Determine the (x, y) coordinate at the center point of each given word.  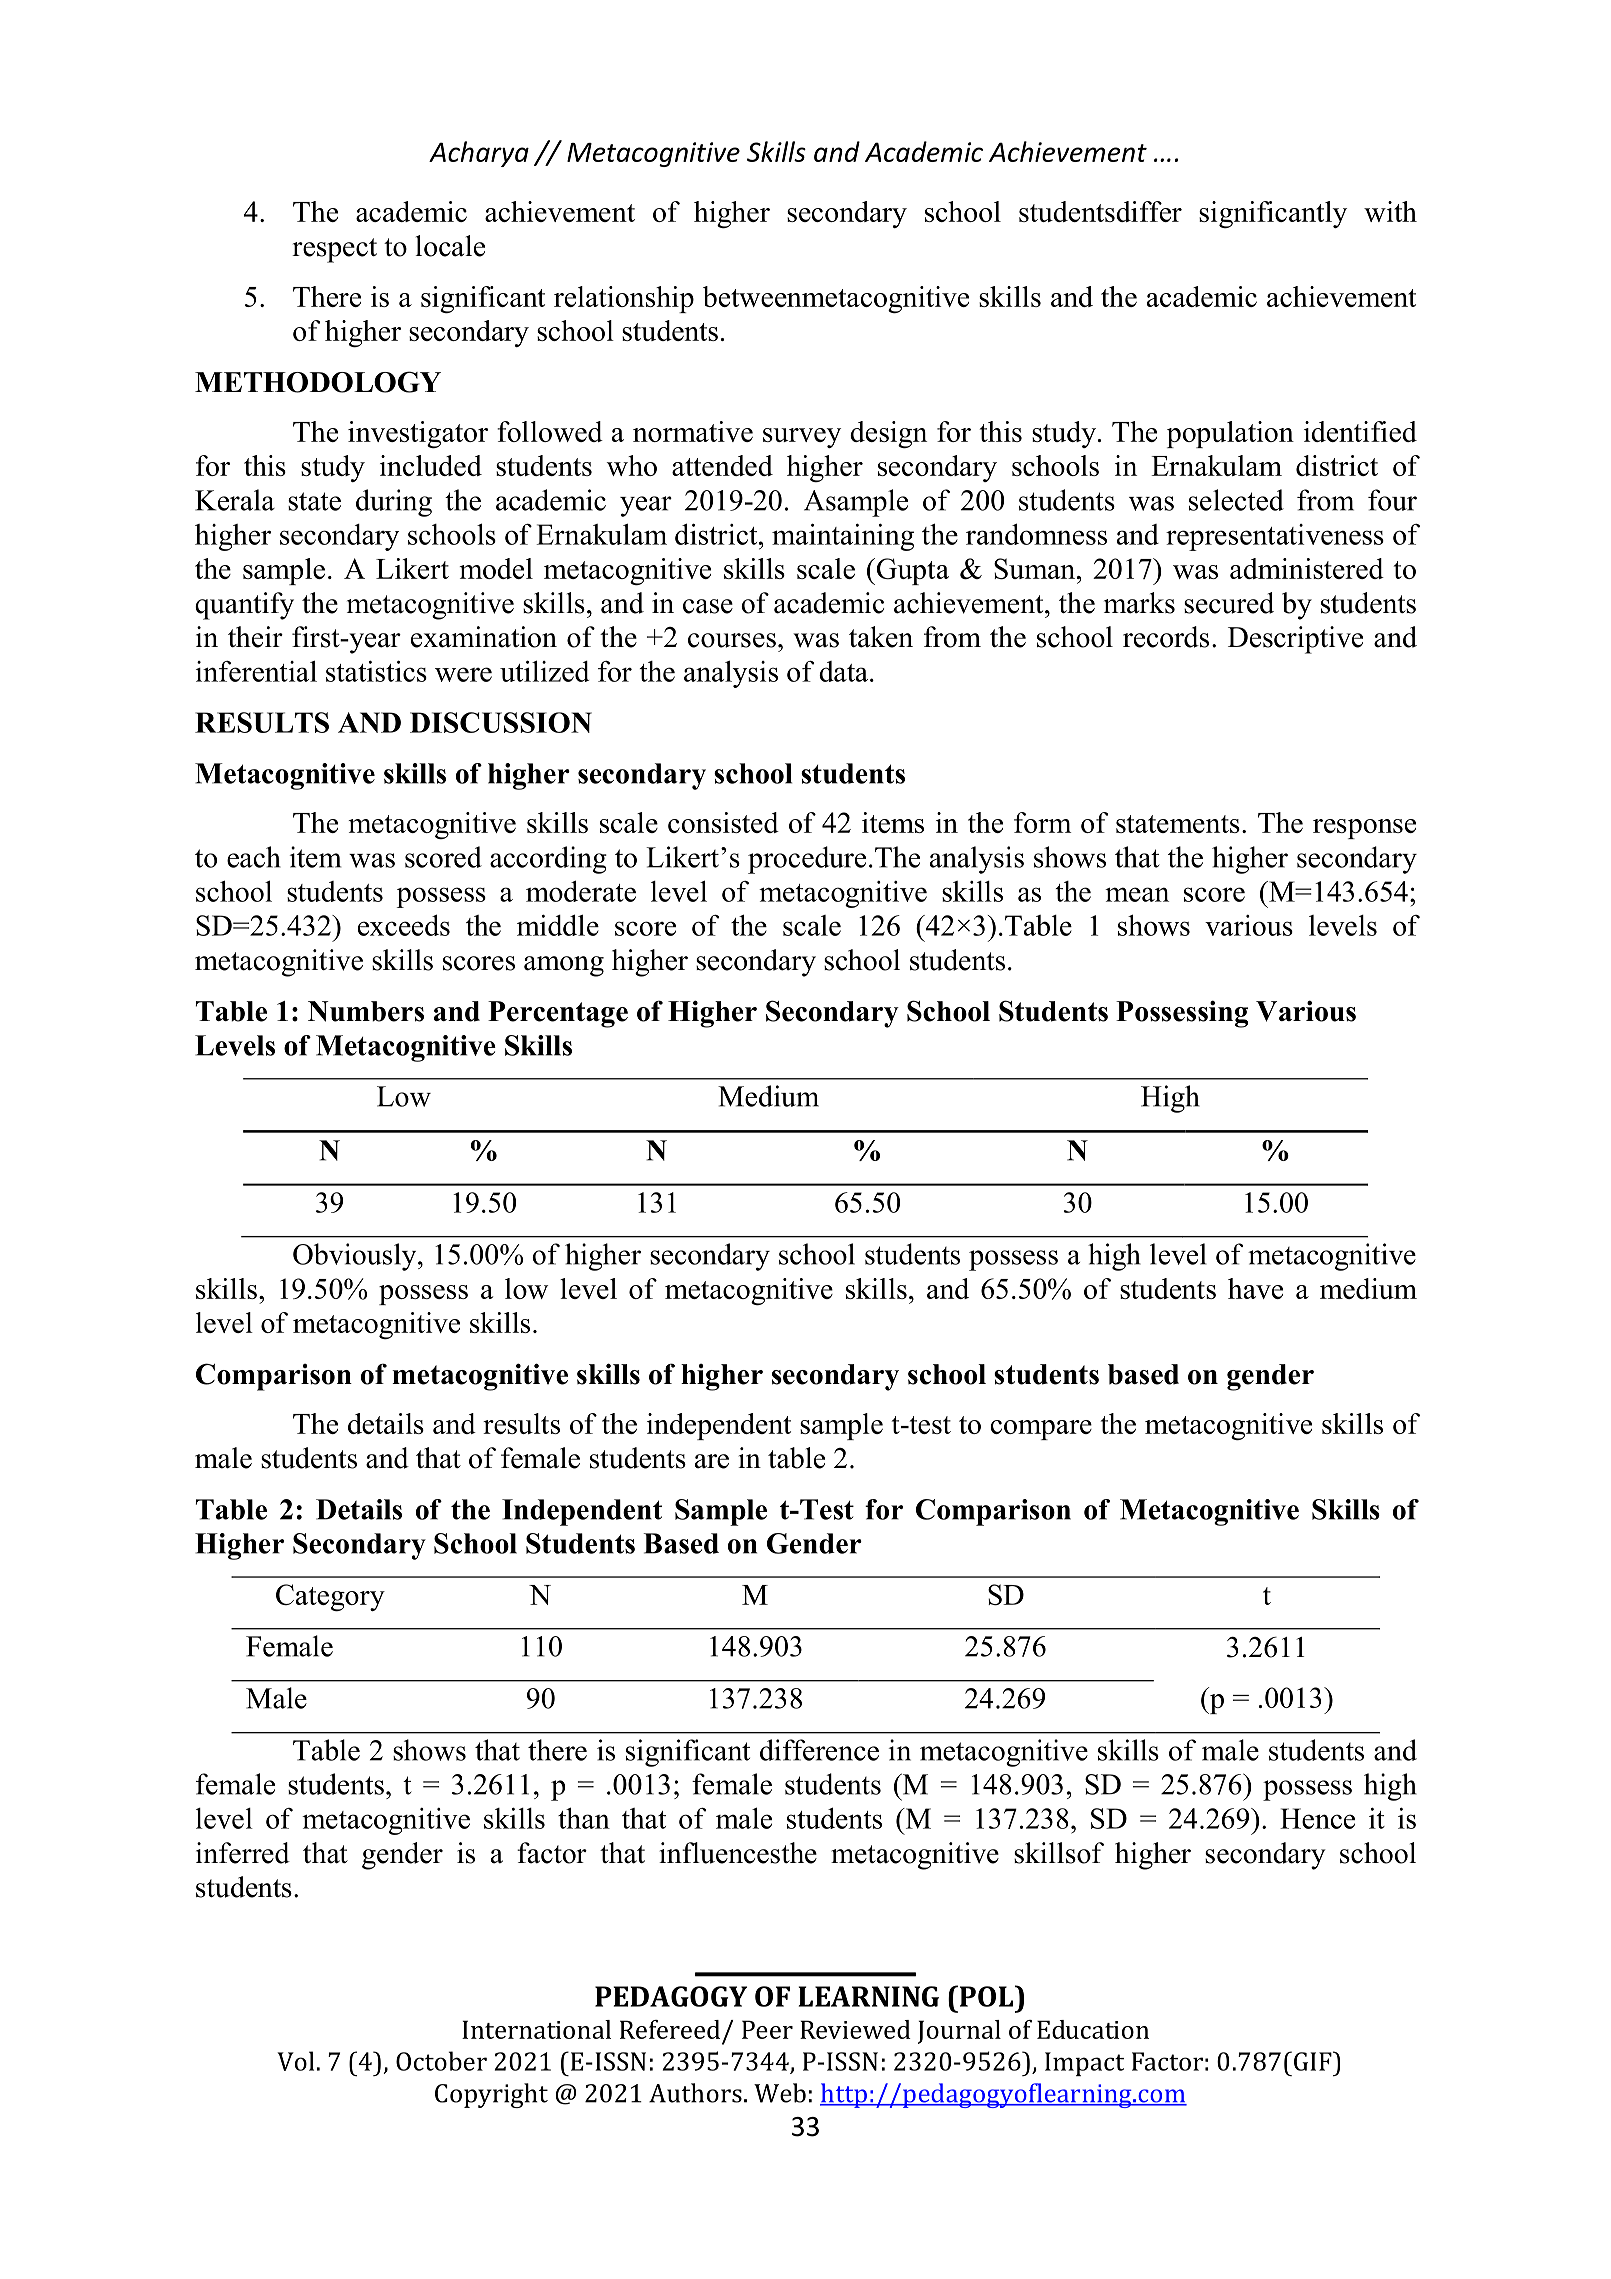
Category (330, 1597)
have (1255, 1288)
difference (819, 1750)
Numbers (366, 1011)
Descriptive (1295, 640)
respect (334, 250)
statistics (376, 671)
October (441, 2061)
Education (1093, 2029)
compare (1041, 1430)
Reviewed (855, 2029)
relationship (624, 299)
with (1390, 211)
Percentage (558, 1014)
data (843, 671)
